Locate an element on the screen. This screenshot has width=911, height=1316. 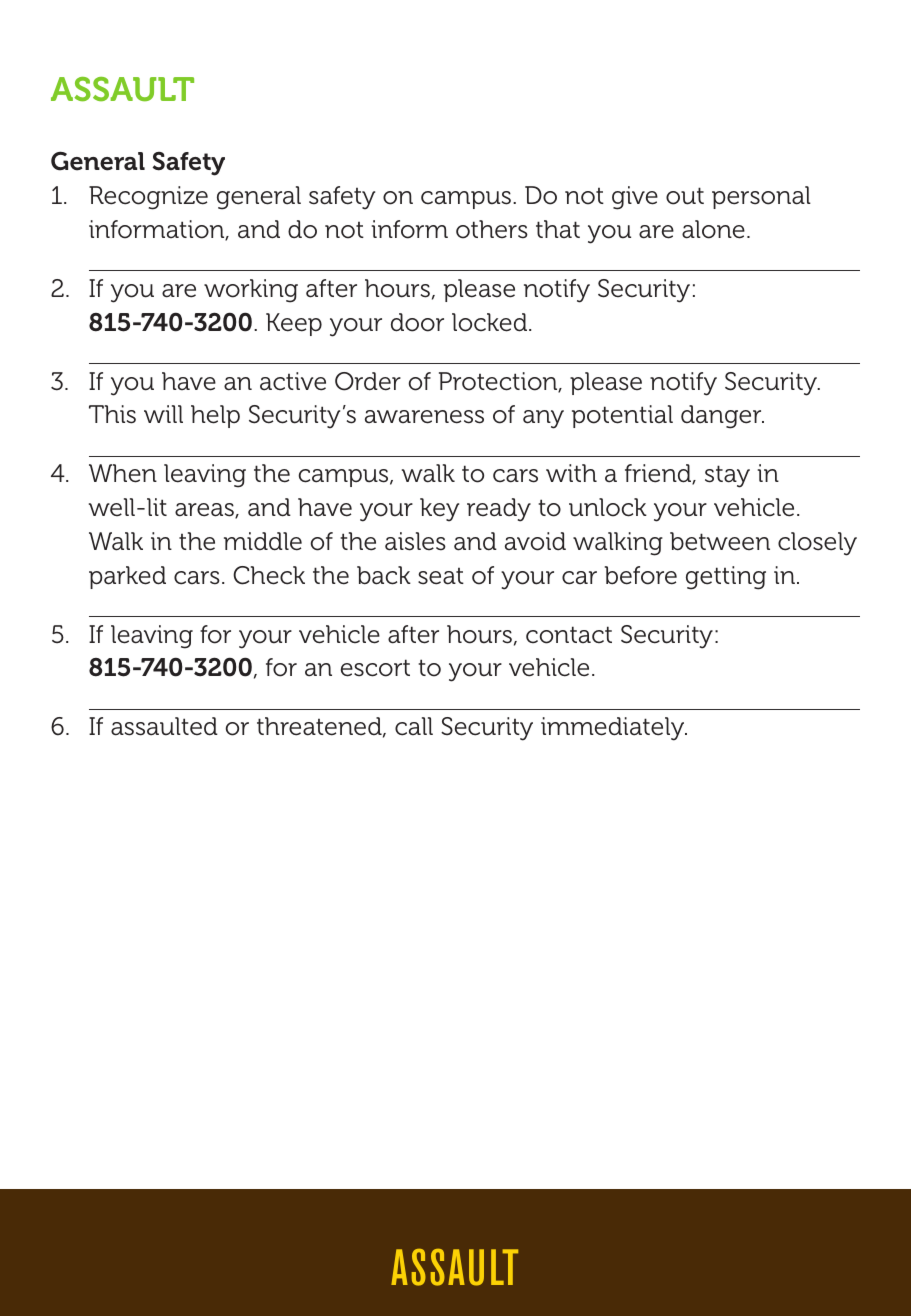
immediately is located at coordinates (613, 729).
